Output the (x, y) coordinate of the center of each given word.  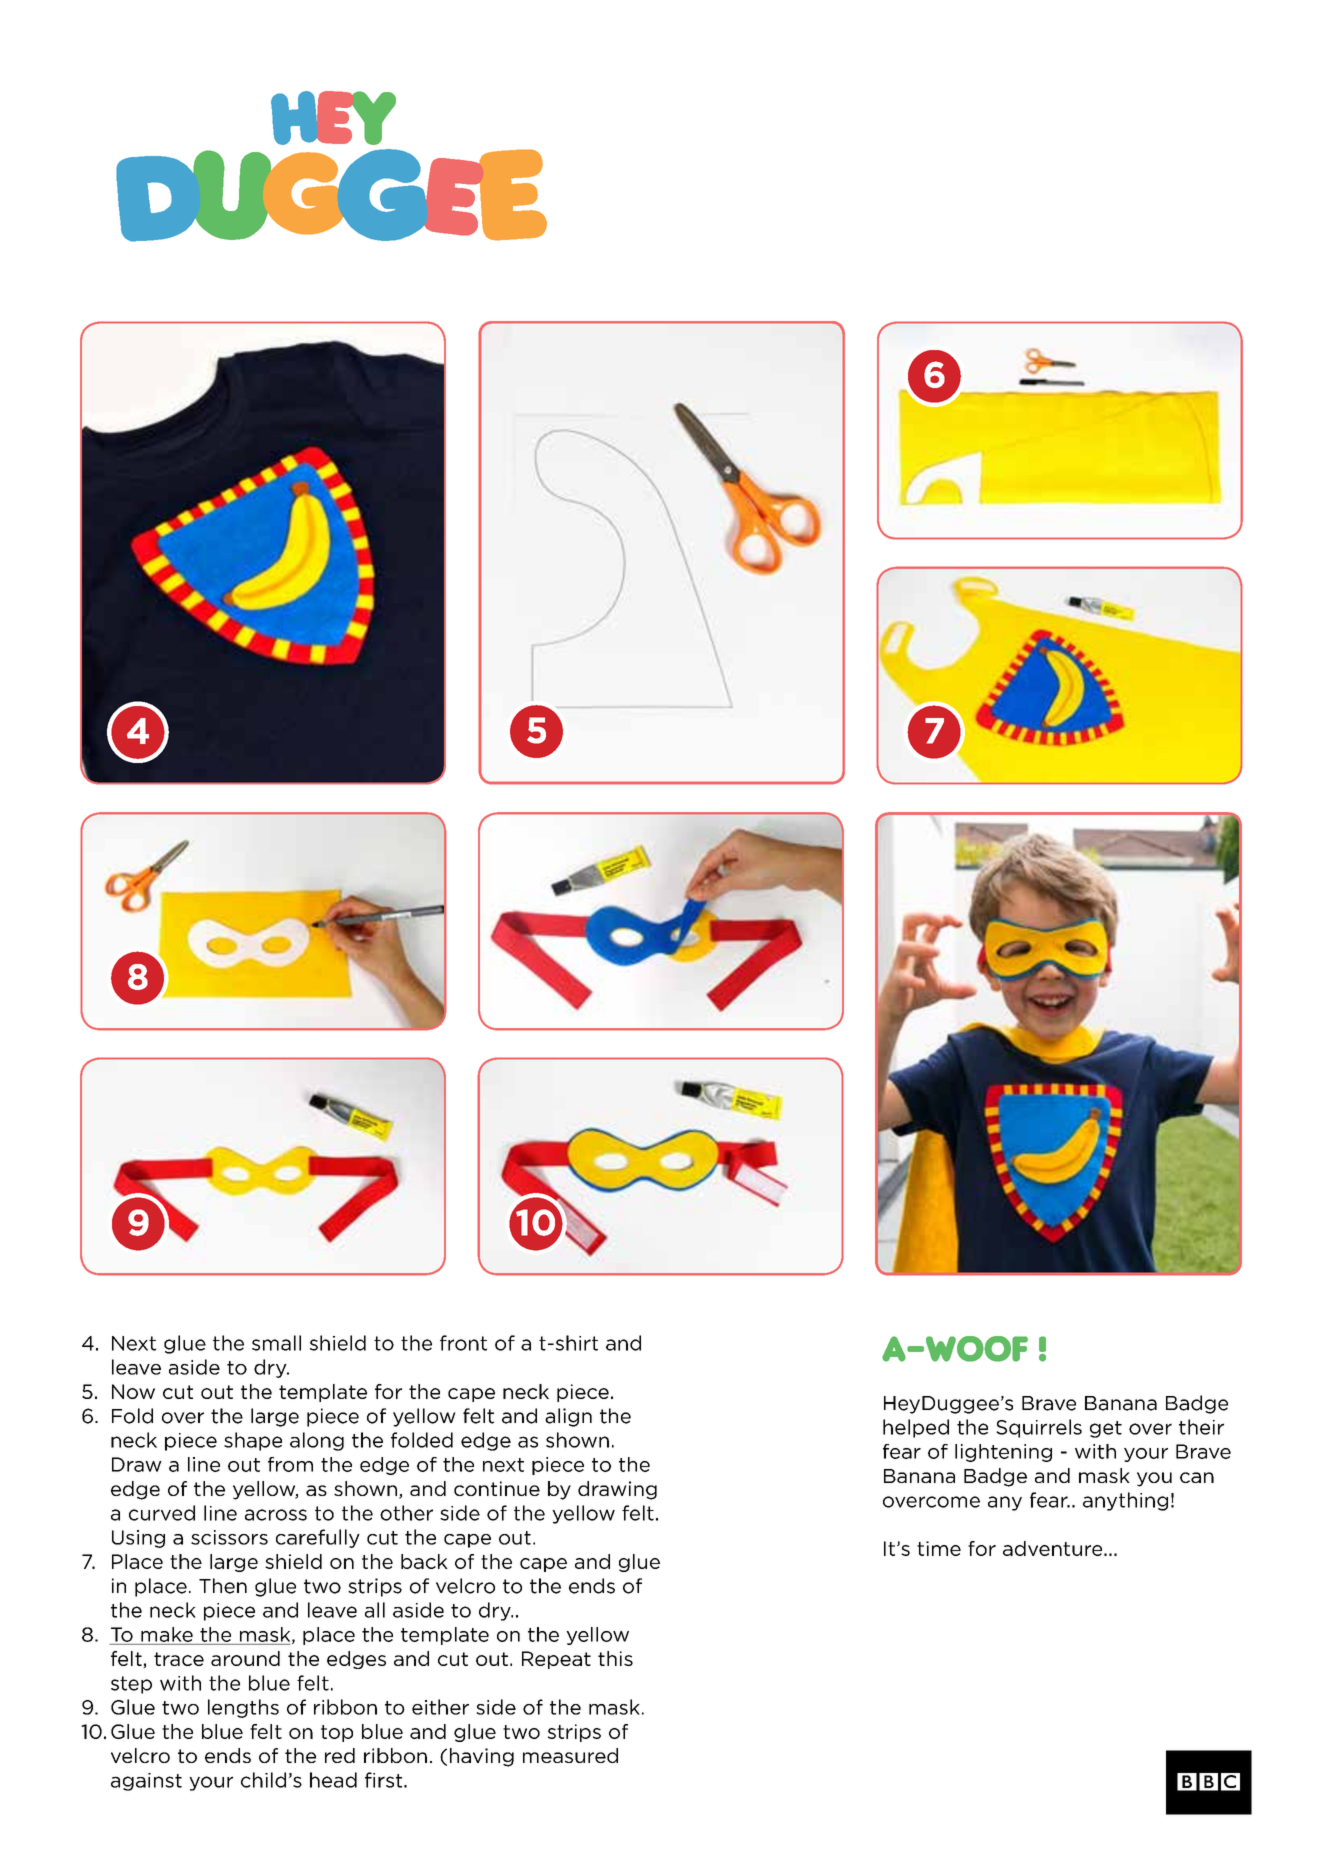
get (1106, 1429)
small (276, 1343)
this (615, 1658)
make (167, 1634)
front (463, 1343)
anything (1125, 1501)
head (333, 1780)
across (276, 1515)
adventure (1054, 1548)
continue (497, 1488)
